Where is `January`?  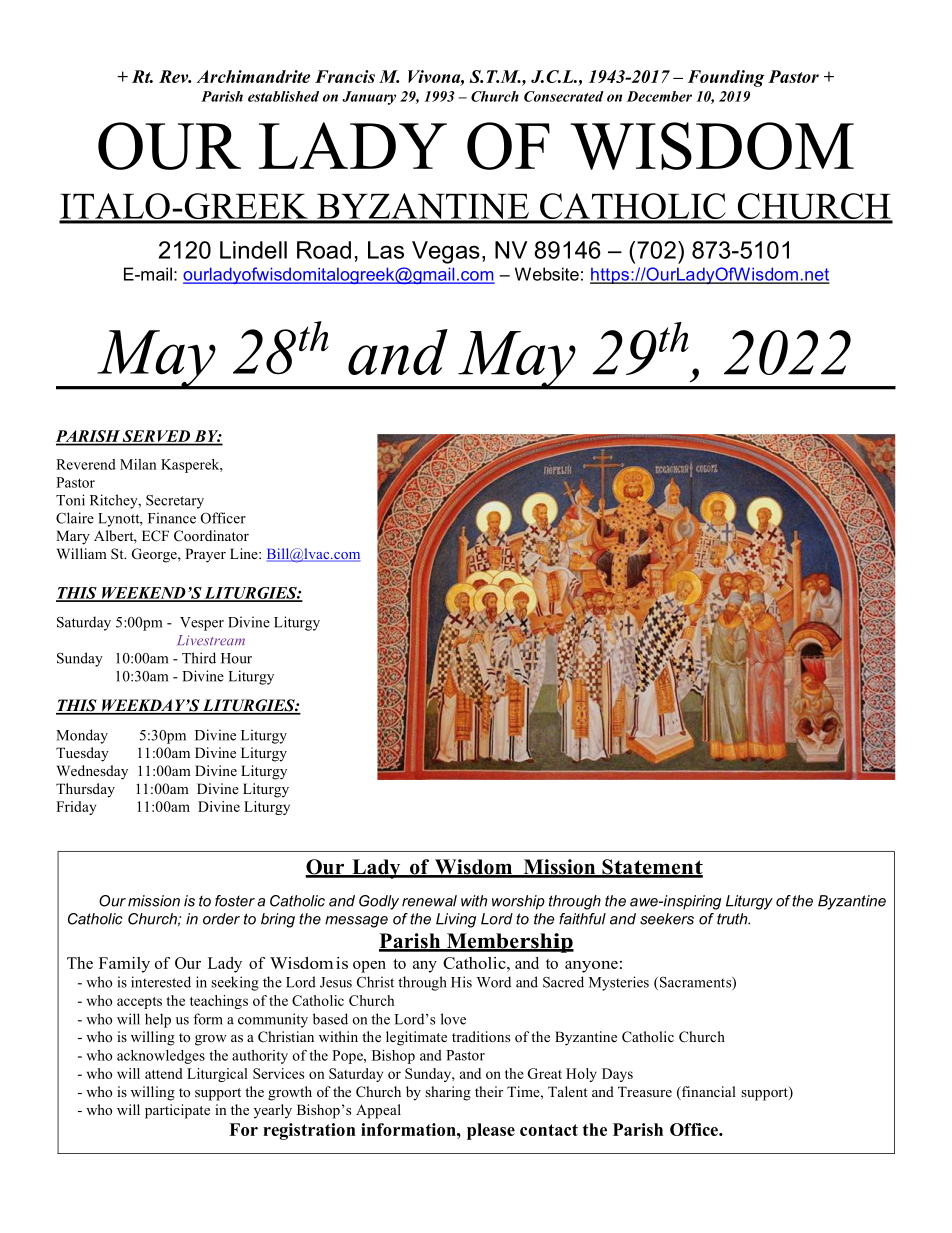 January is located at coordinates (369, 98).
